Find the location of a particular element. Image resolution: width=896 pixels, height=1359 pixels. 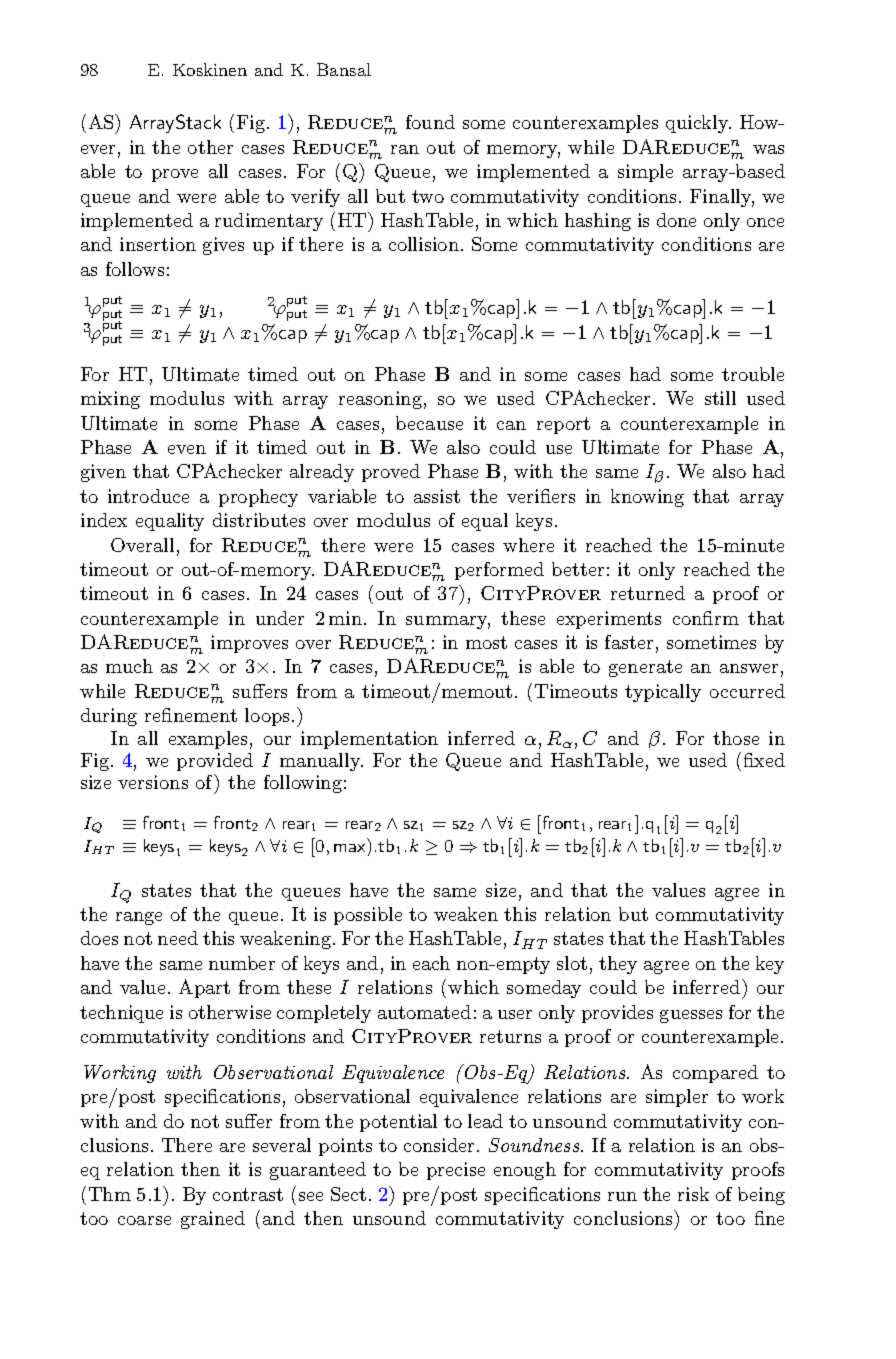

quickly is located at coordinates (698, 124).
